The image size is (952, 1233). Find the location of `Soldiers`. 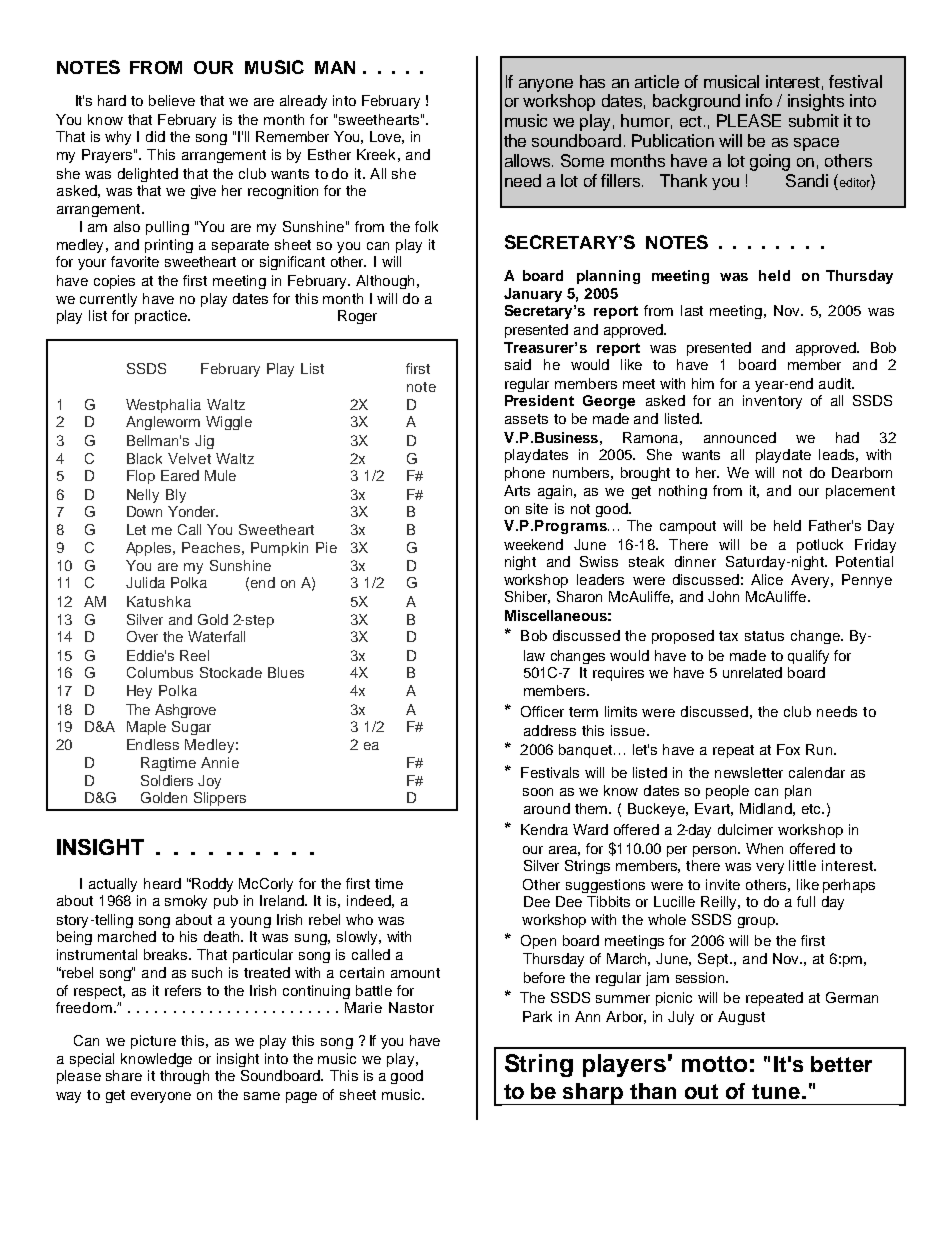

Soldiers is located at coordinates (167, 780).
